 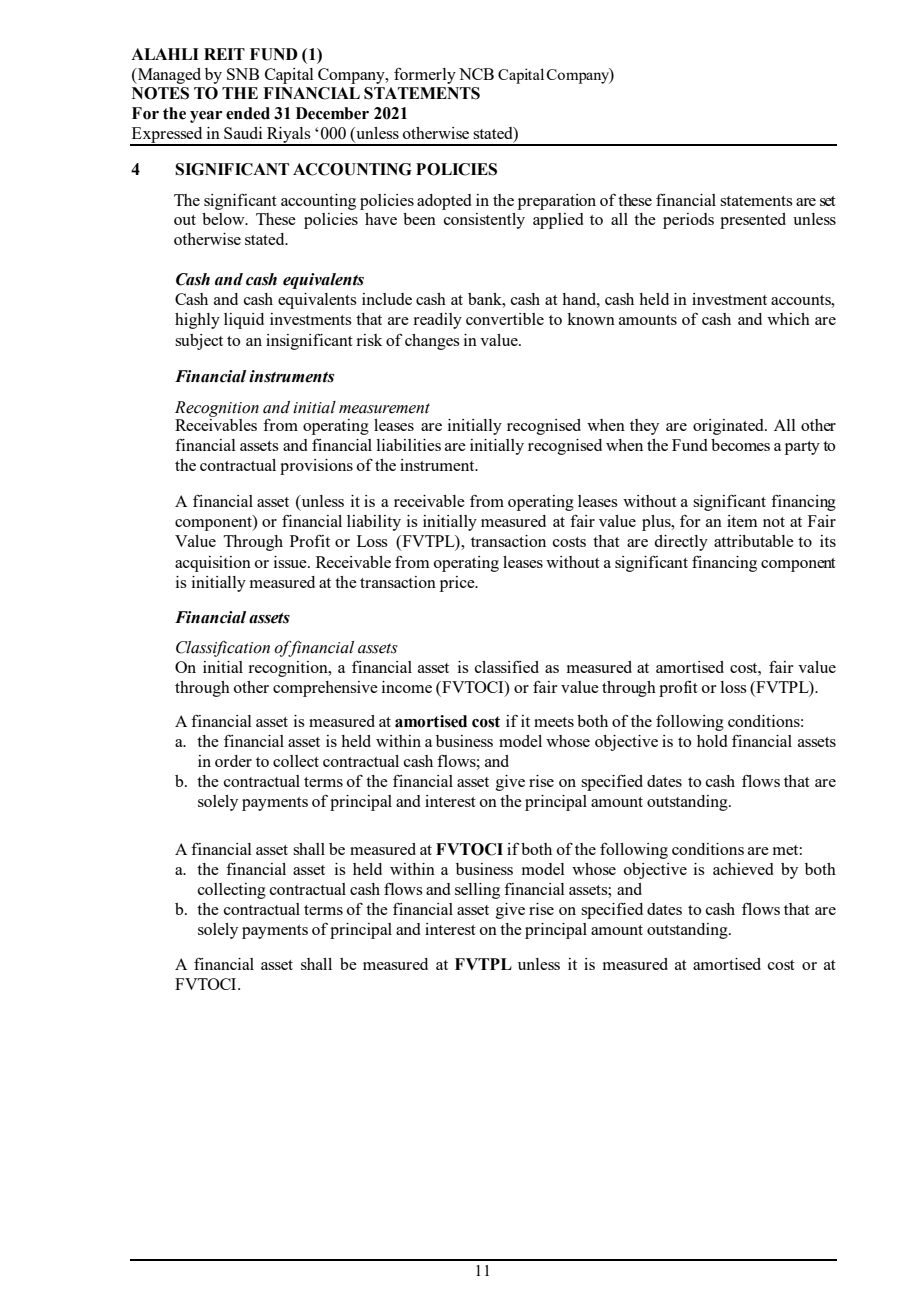 I want to click on order, so click(x=233, y=761).
